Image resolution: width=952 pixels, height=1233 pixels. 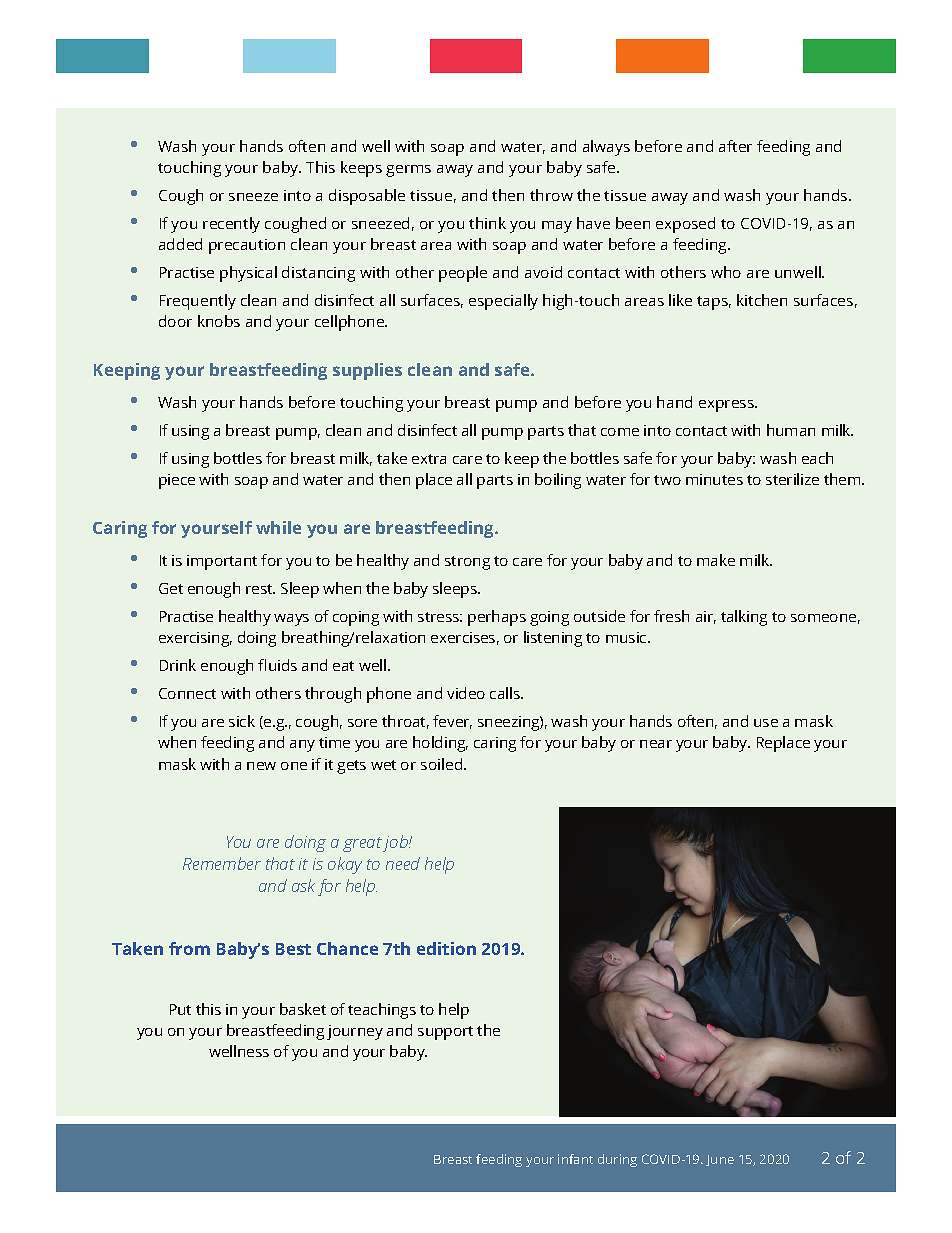 What do you see at coordinates (575, 1159) in the screenshot?
I see `infant` at bounding box center [575, 1159].
